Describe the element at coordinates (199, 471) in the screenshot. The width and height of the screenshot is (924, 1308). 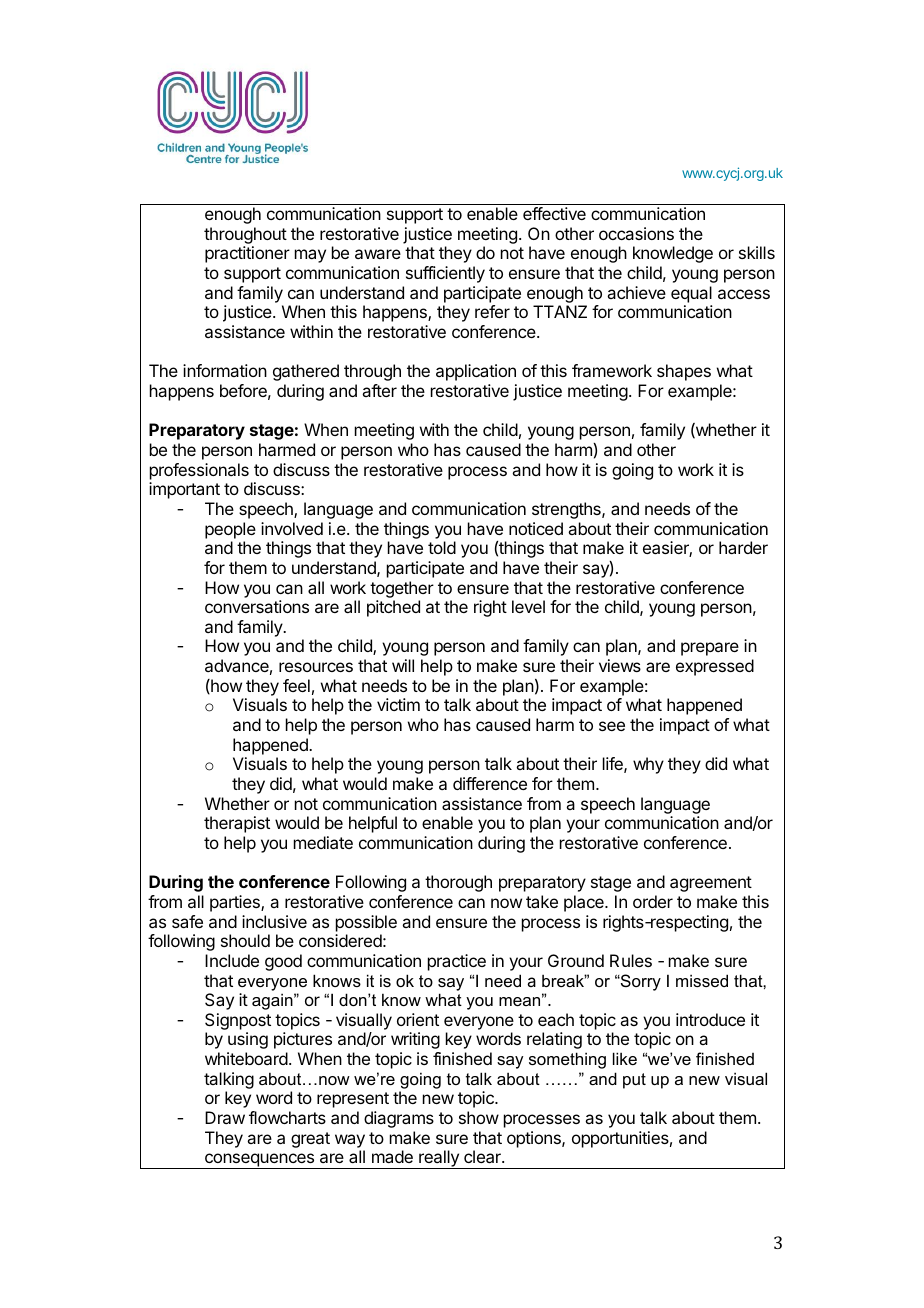
I see `professionals` at that location.
